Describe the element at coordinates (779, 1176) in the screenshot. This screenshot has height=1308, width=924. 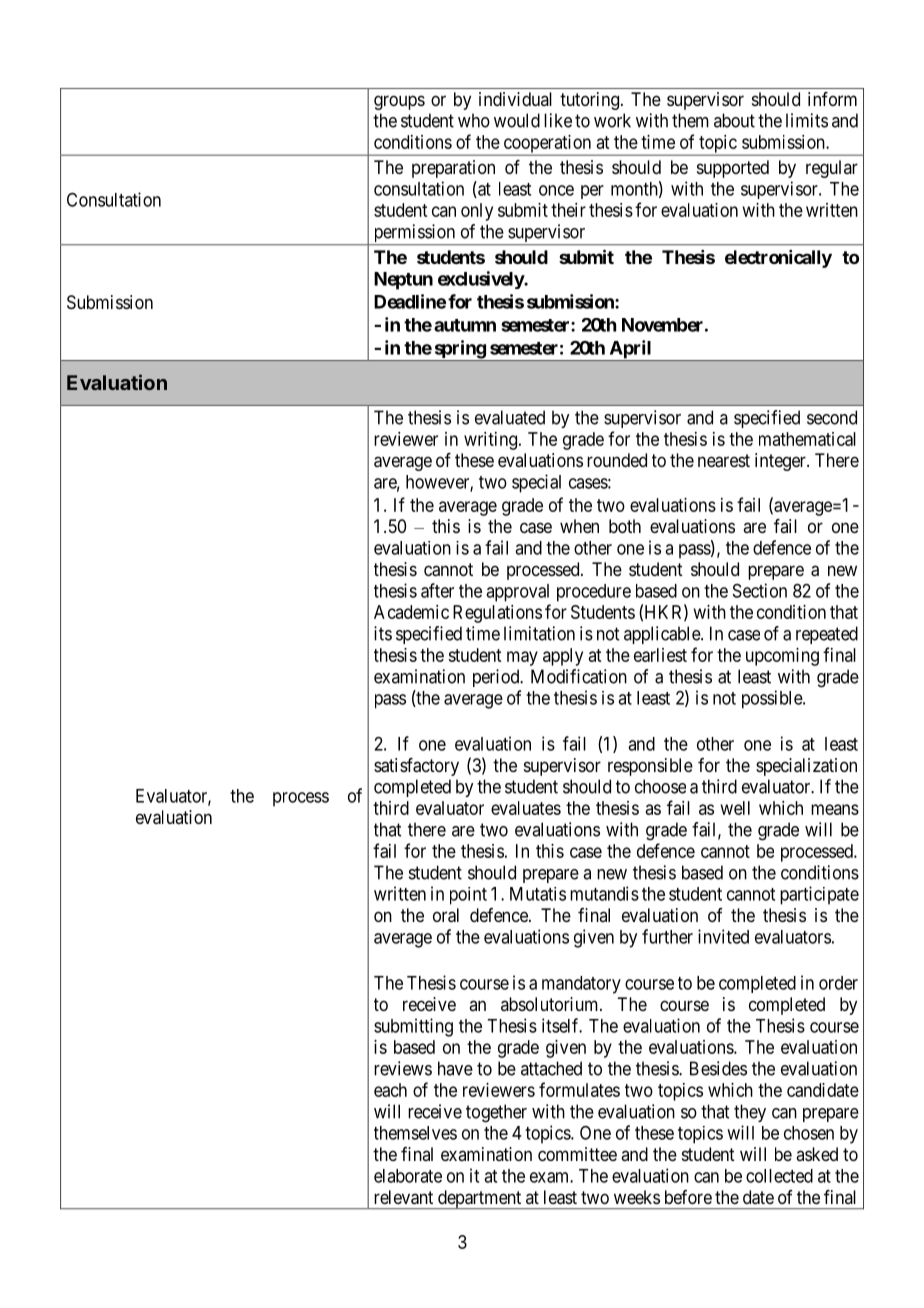
I see `collected` at that location.
